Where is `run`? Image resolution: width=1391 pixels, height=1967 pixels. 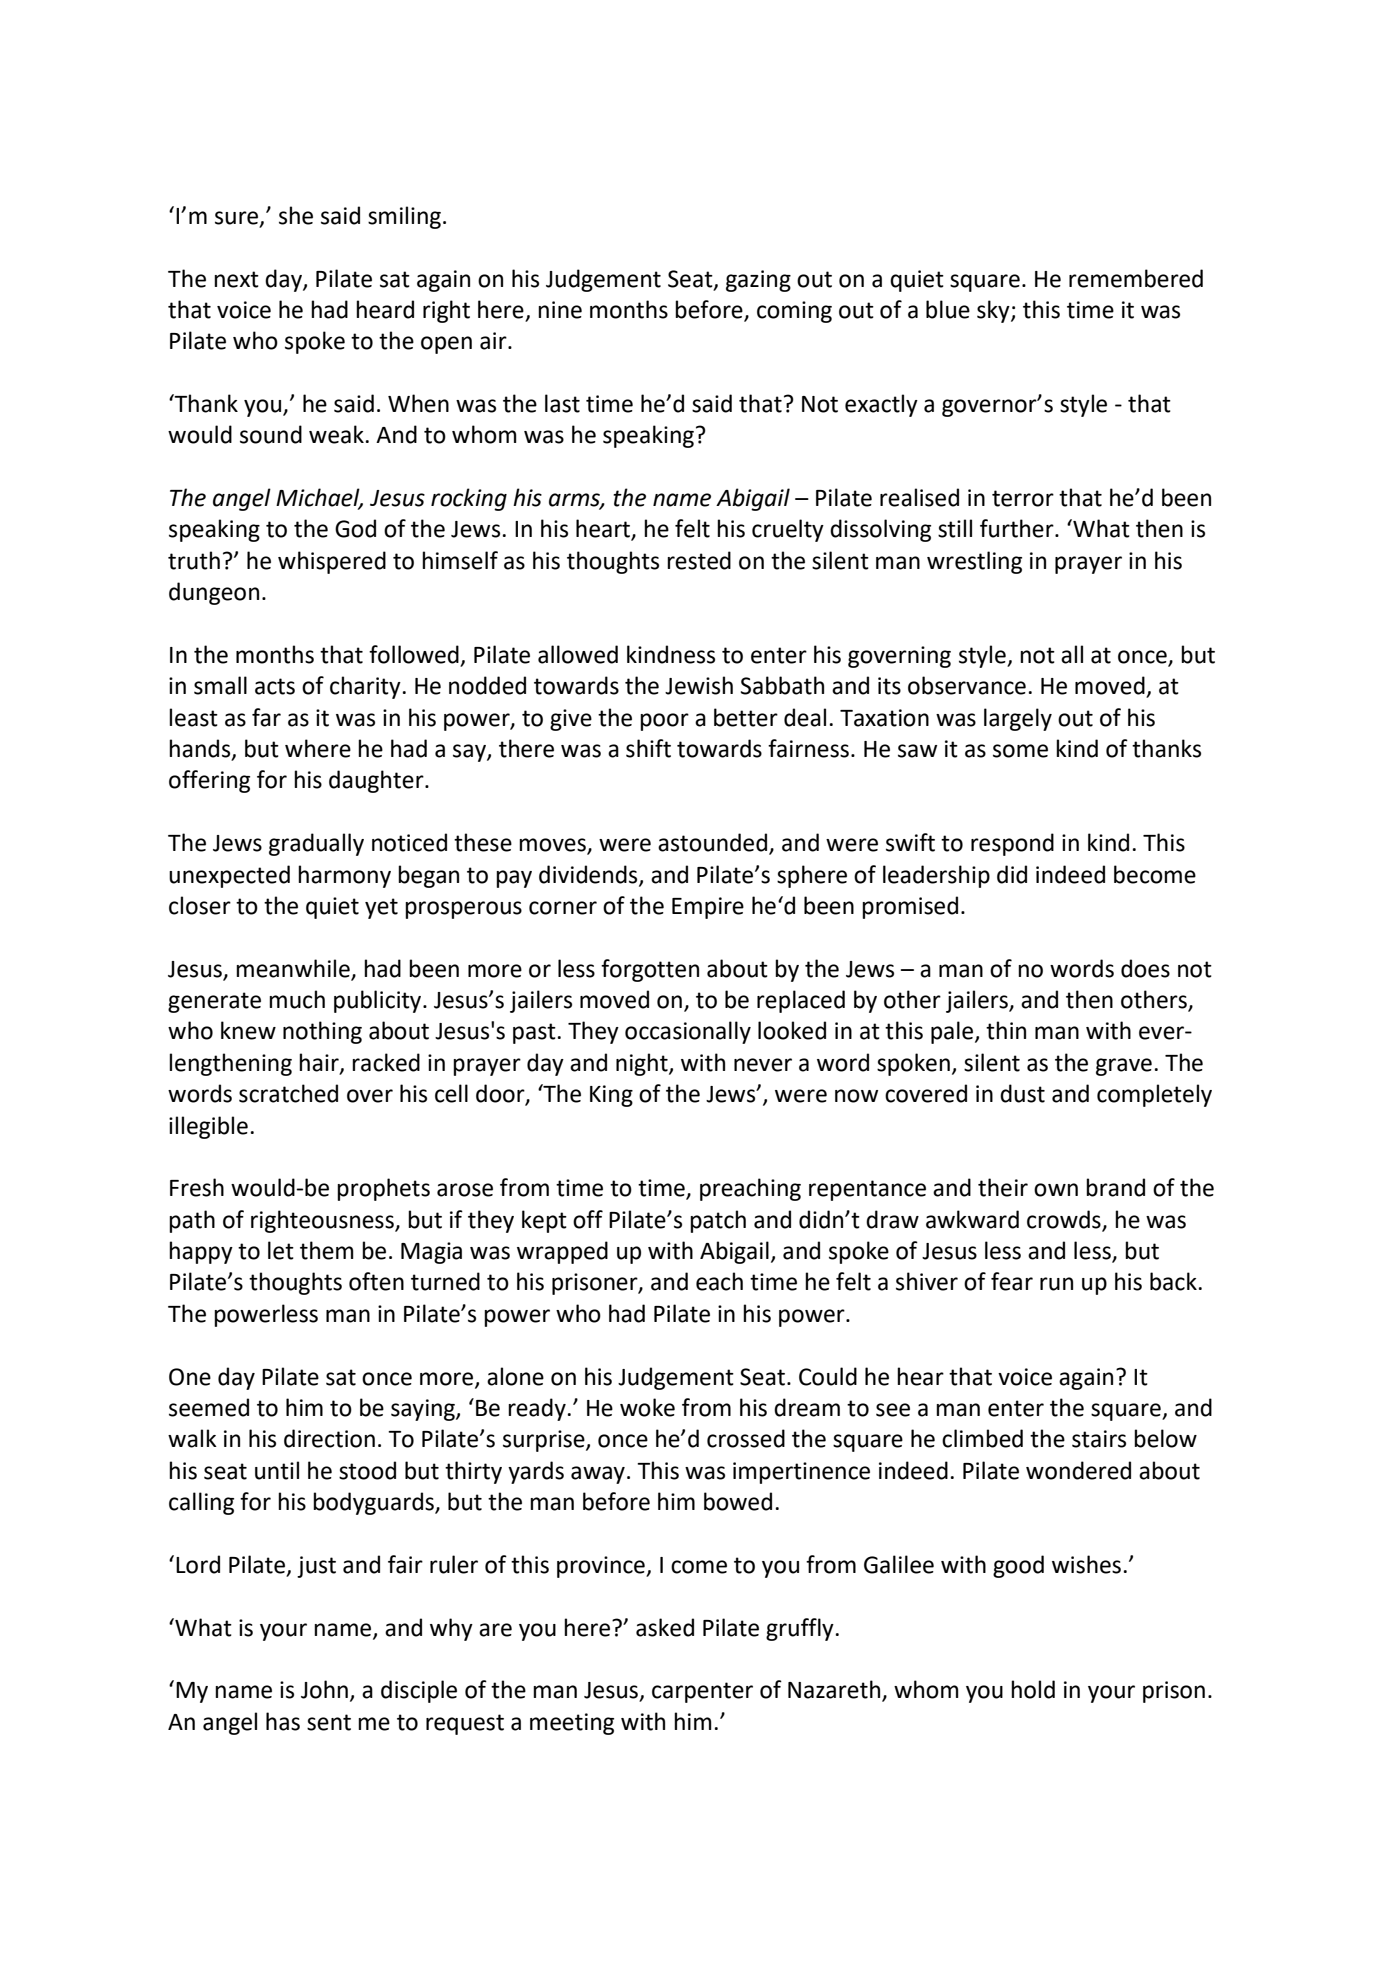 run is located at coordinates (1056, 1284).
